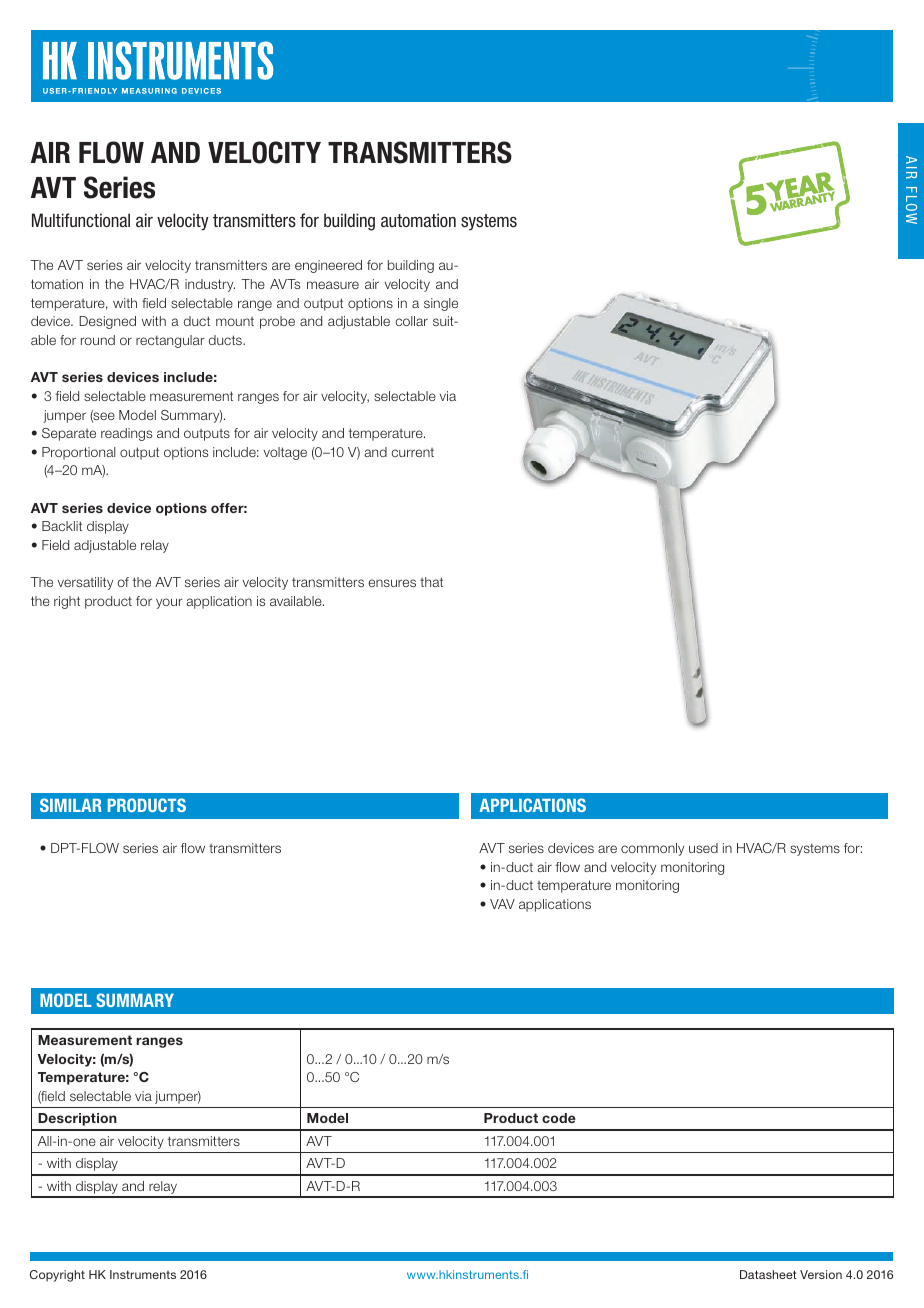 The width and height of the screenshot is (924, 1308). I want to click on used, so click(703, 848).
